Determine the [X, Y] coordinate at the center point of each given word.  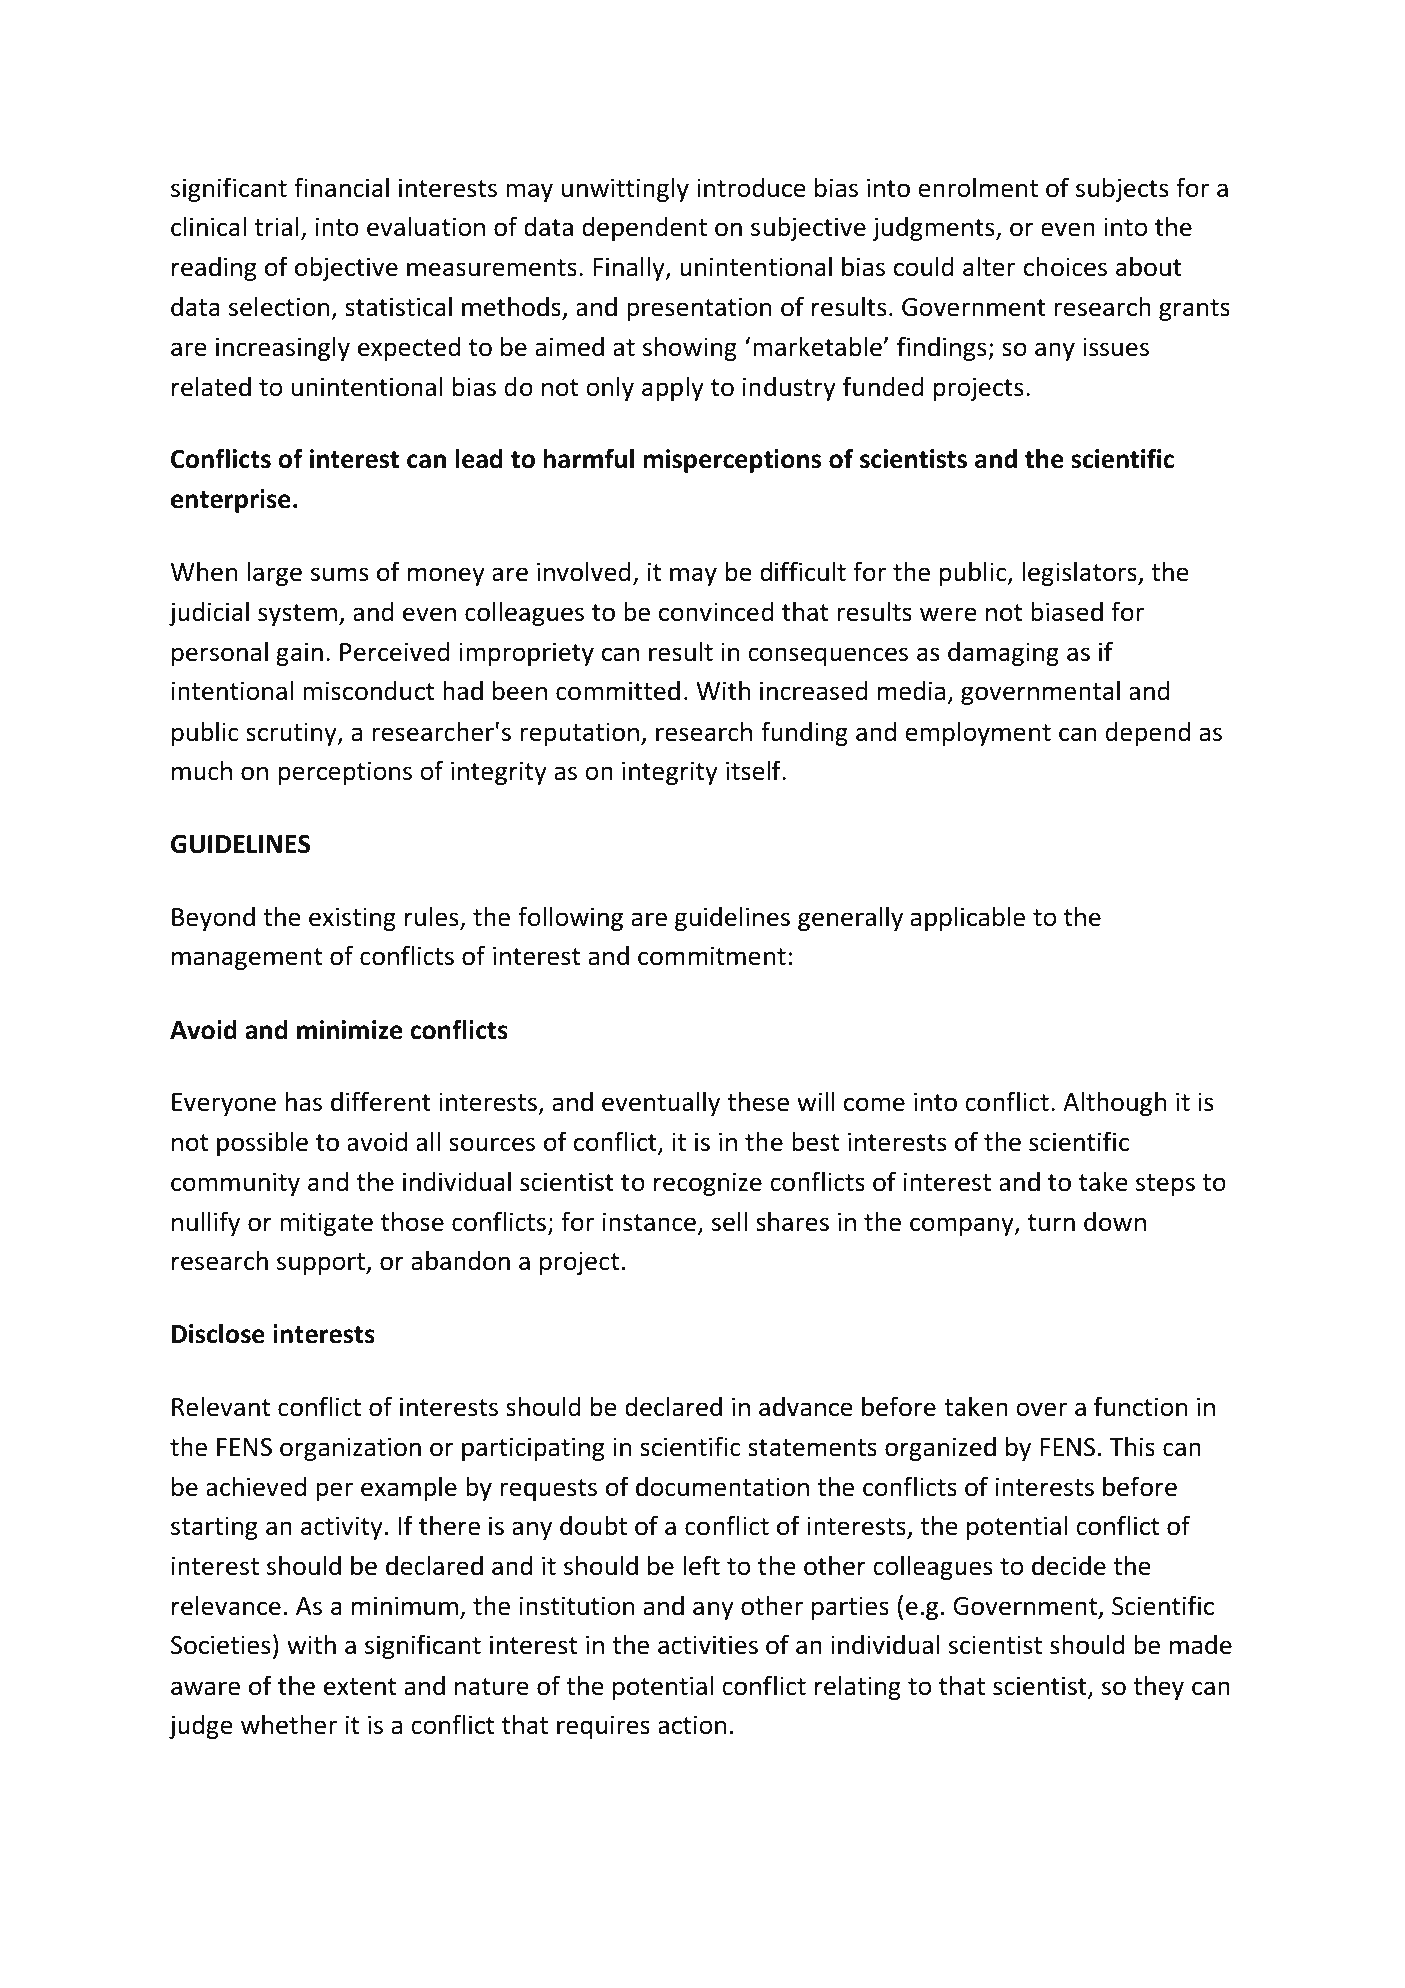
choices [1065, 266]
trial [276, 226]
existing [352, 919]
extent [360, 1687]
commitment [712, 956]
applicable [967, 918]
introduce [751, 188]
